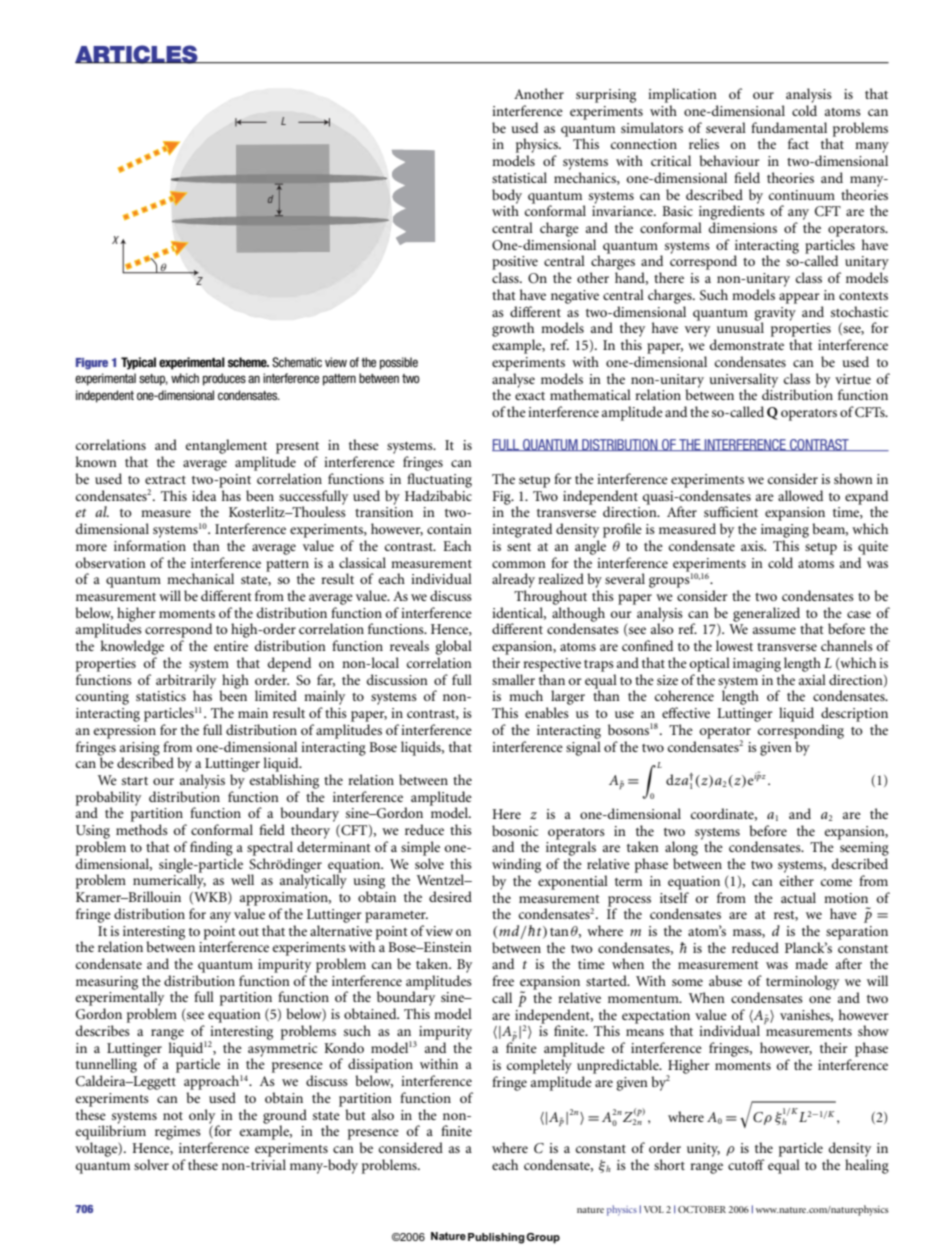 Image resolution: width=952 pixels, height=1251 pixels. I want to click on methods, so click(142, 829).
